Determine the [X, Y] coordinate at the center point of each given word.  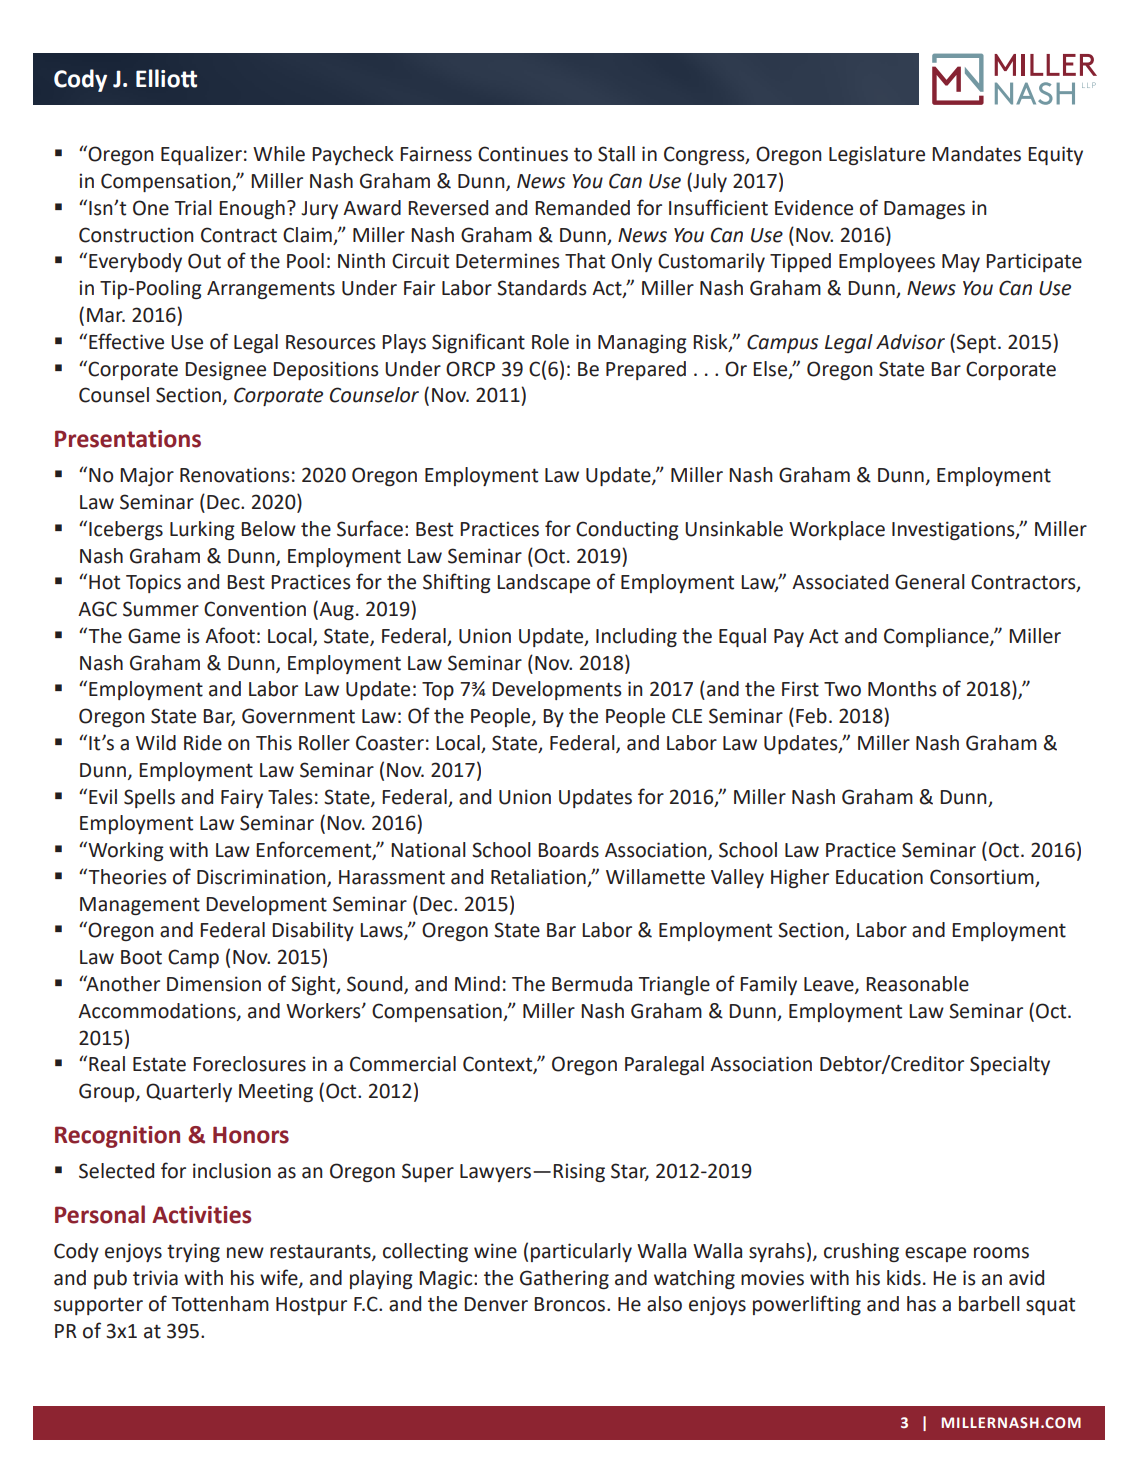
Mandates [976, 154]
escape [935, 1254]
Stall [616, 154]
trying [193, 1252]
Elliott [166, 78]
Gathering [564, 1279]
